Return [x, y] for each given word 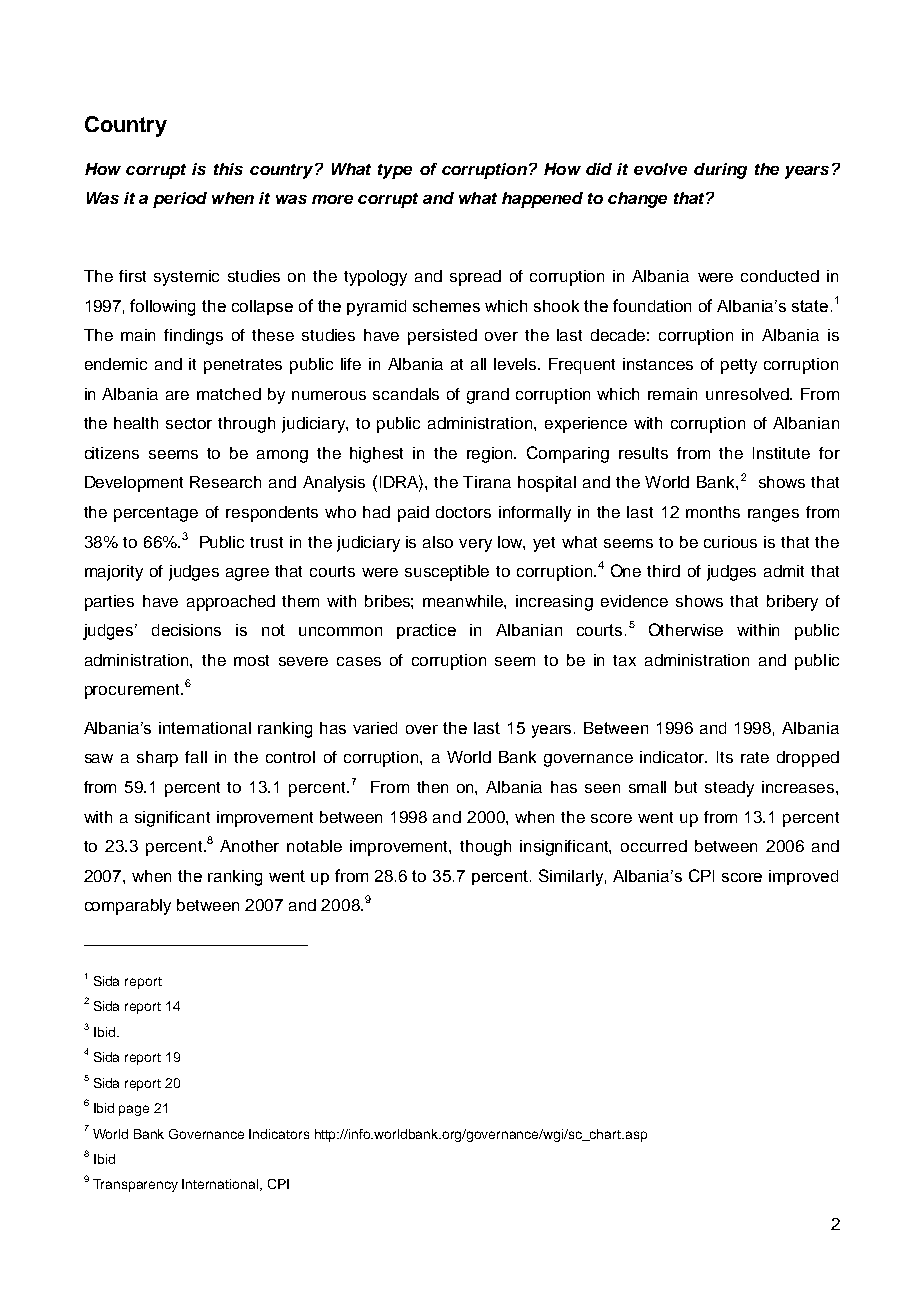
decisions [186, 630]
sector [189, 423]
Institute [781, 453]
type [395, 171]
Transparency [135, 1185]
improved [803, 877]
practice [426, 631]
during [720, 171]
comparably [128, 907]
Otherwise [686, 629]
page [134, 1110]
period [180, 200]
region [491, 455]
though [485, 848]
